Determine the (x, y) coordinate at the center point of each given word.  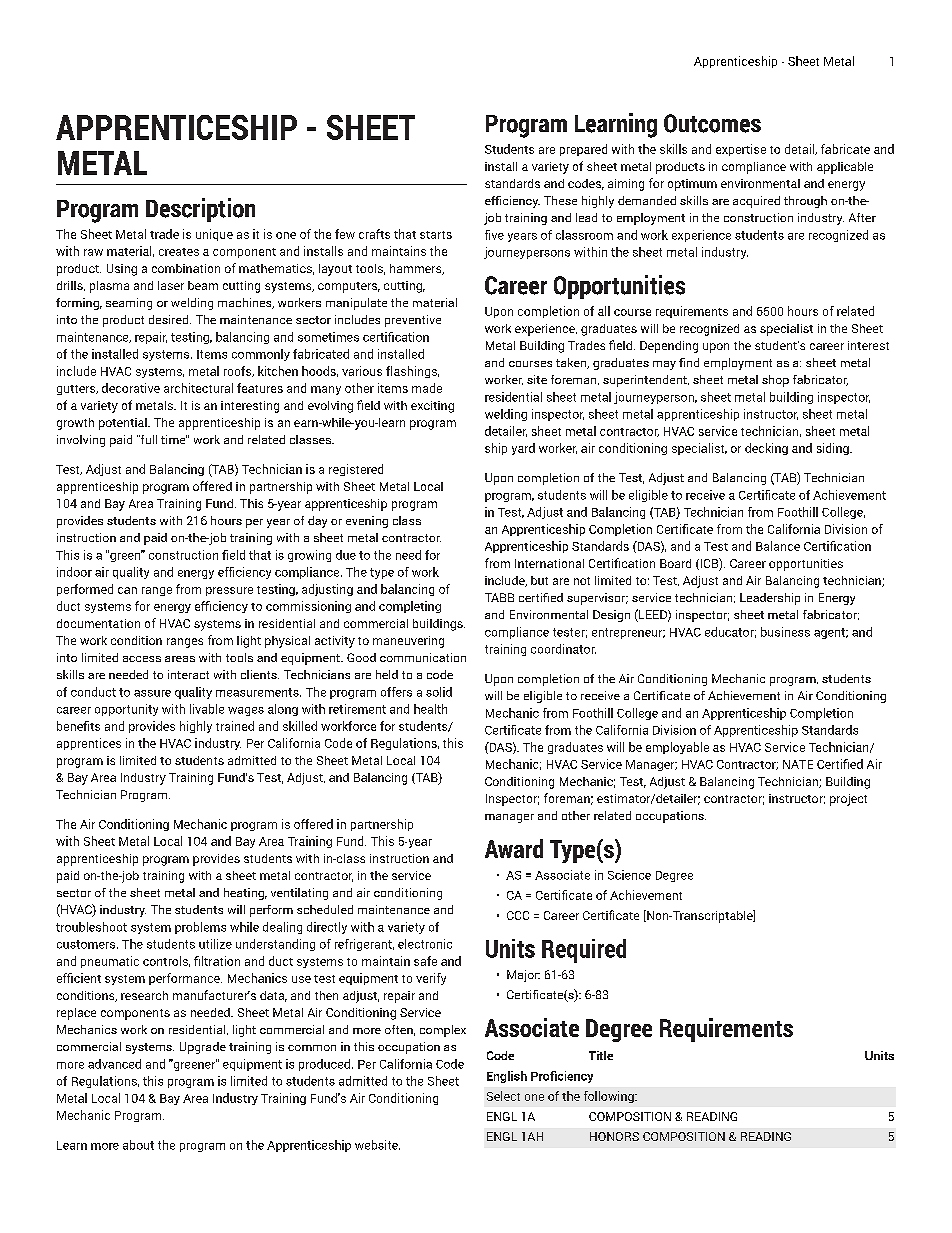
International (549, 563)
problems (200, 928)
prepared (583, 150)
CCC (518, 915)
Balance (778, 546)
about (138, 1145)
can (127, 590)
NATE (798, 764)
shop (775, 381)
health (430, 709)
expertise (741, 150)
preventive (413, 321)
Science (629, 875)
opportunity (126, 710)
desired (170, 319)
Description (200, 210)
